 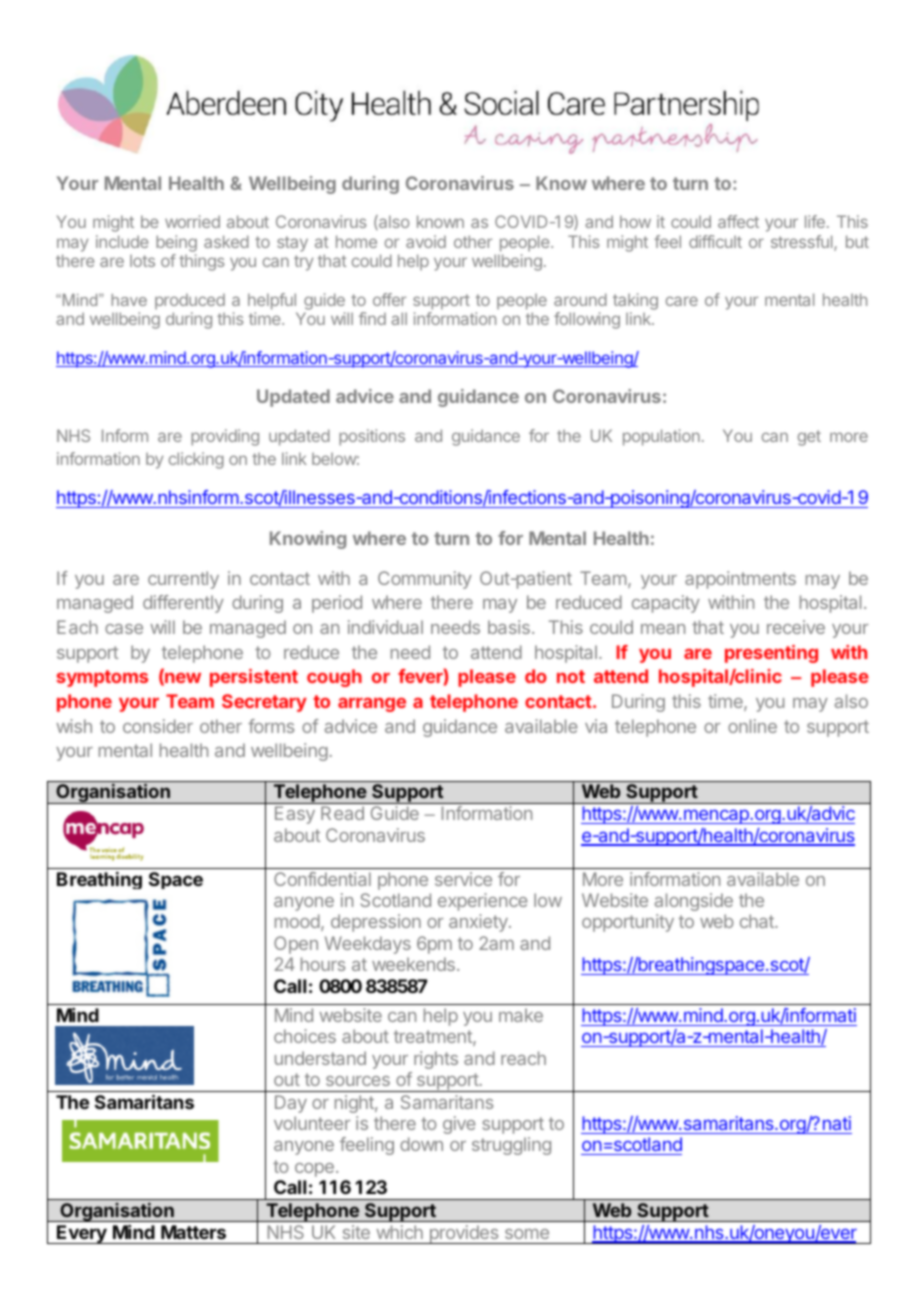 What do you see at coordinates (372, 437) in the document?
I see `positions` at bounding box center [372, 437].
